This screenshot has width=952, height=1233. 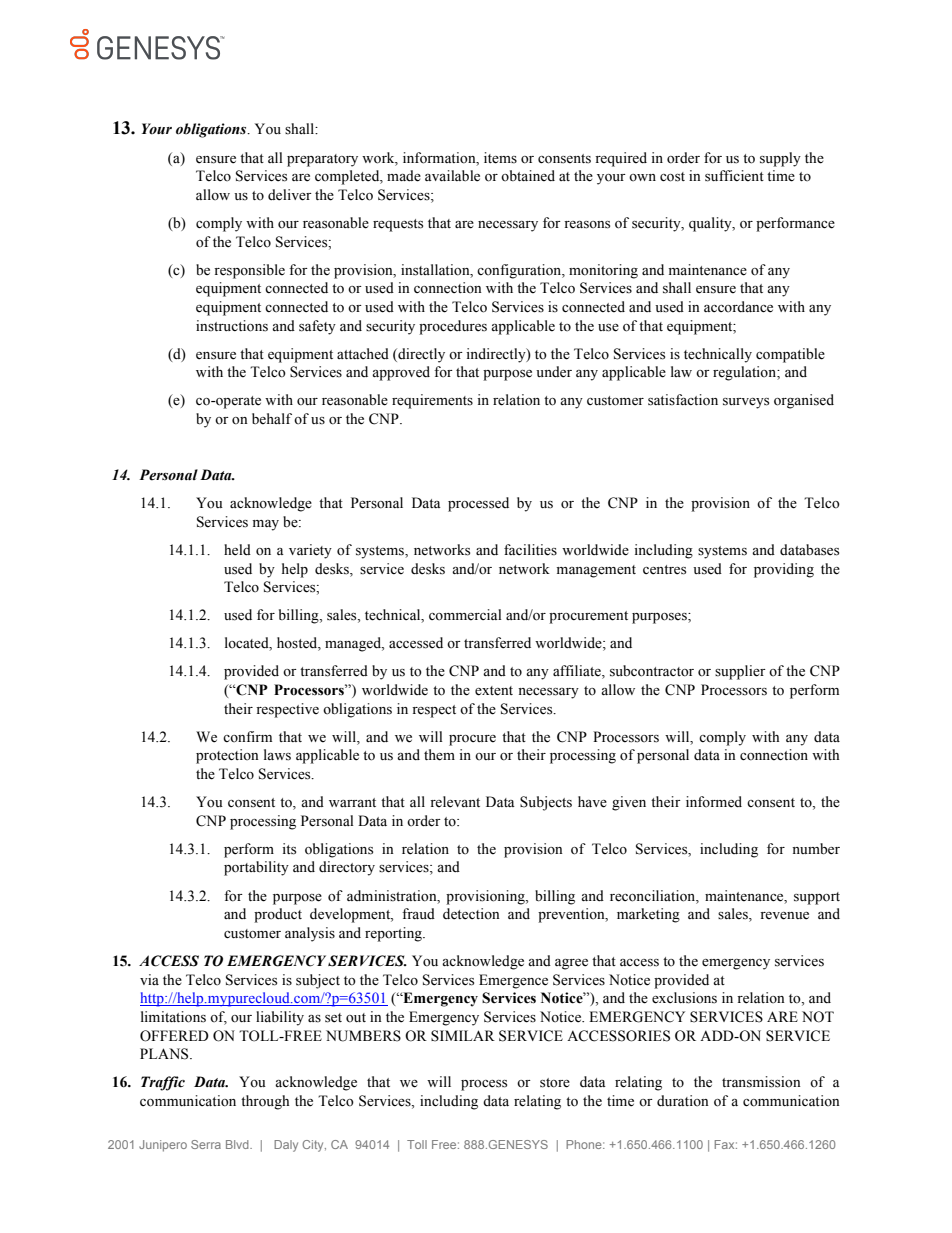 What do you see at coordinates (452, 176) in the screenshot?
I see `available` at bounding box center [452, 176].
